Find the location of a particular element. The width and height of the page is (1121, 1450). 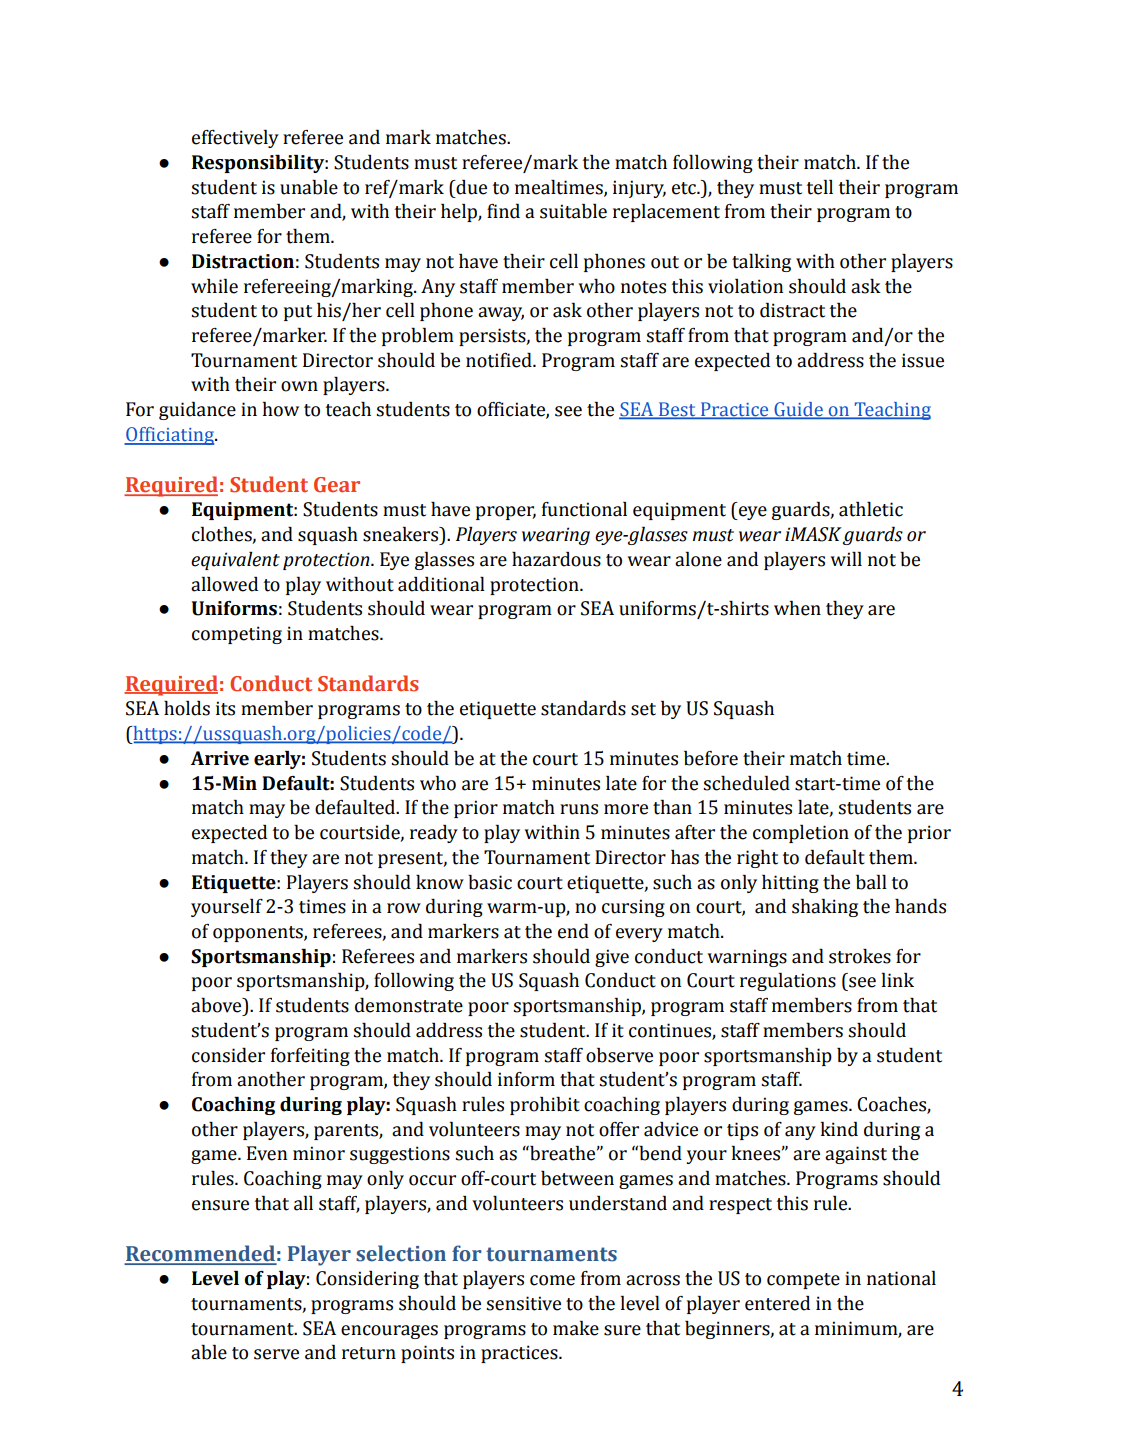

find is located at coordinates (503, 211).
